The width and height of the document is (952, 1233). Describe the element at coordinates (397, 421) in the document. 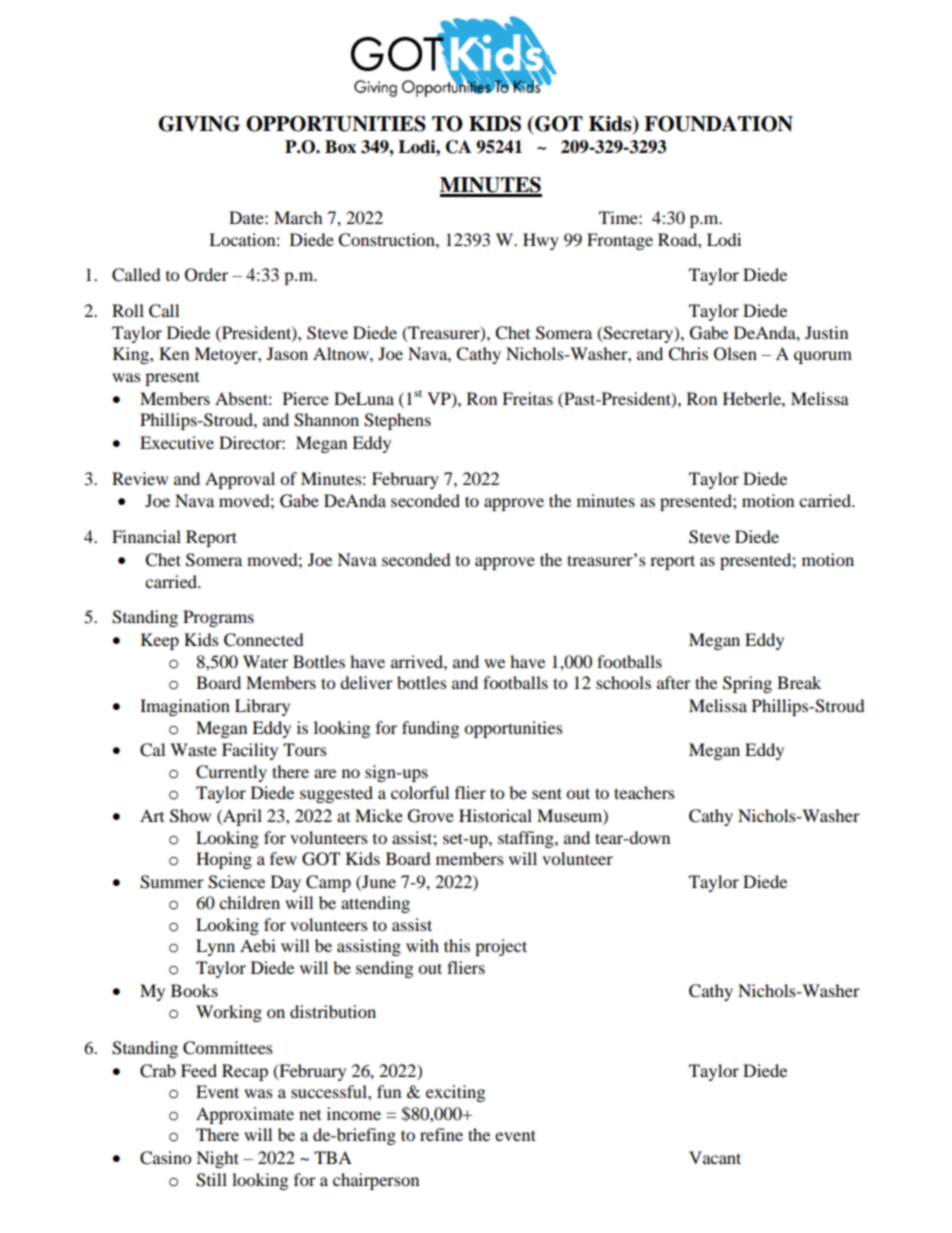

I see `Stephens` at that location.
